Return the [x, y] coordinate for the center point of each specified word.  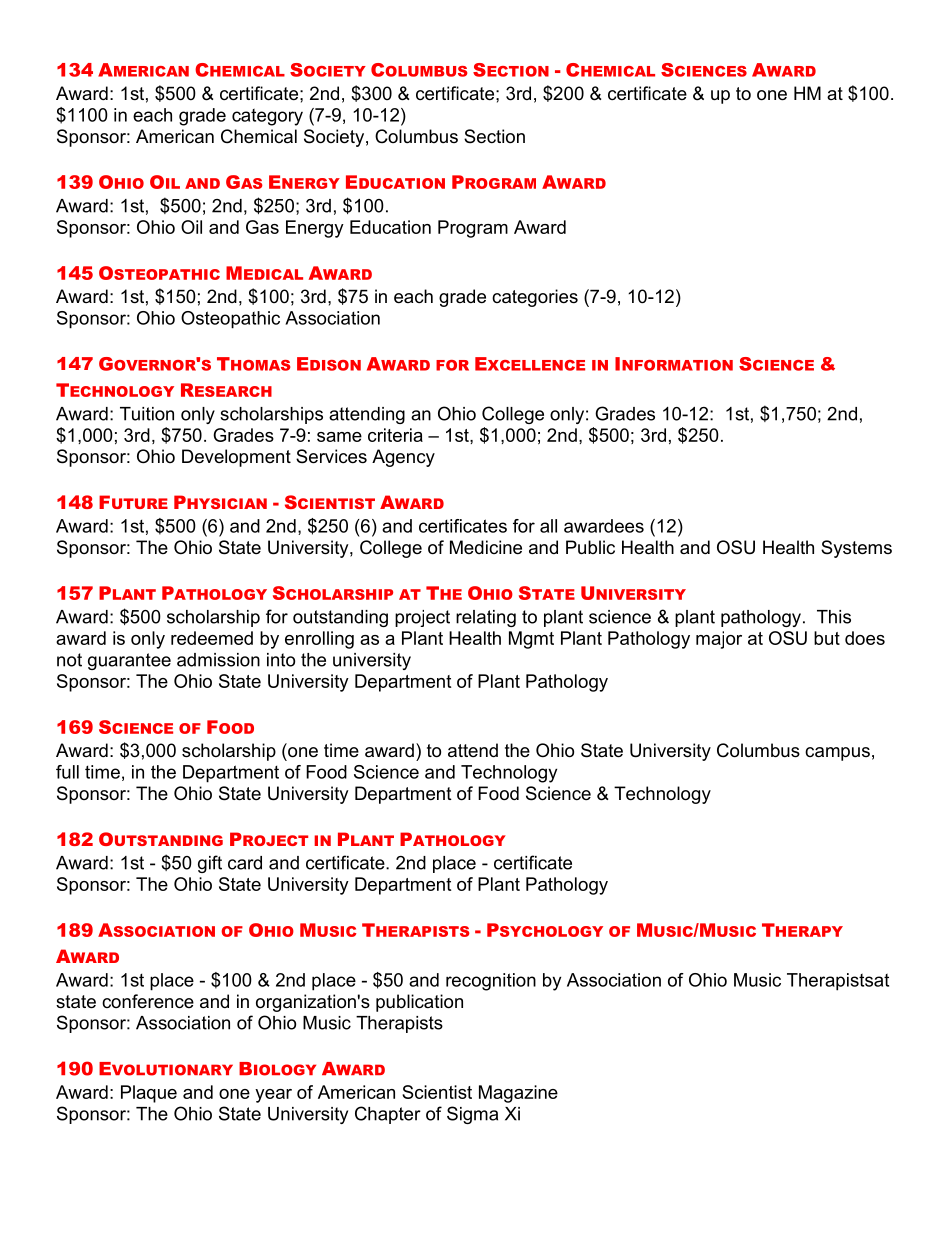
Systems [856, 549]
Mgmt [531, 640]
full [67, 772]
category [267, 117]
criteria [395, 435]
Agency [403, 458]
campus [837, 754]
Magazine [518, 1094]
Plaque [149, 1094]
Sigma [472, 1115]
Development [236, 458]
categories [535, 298]
